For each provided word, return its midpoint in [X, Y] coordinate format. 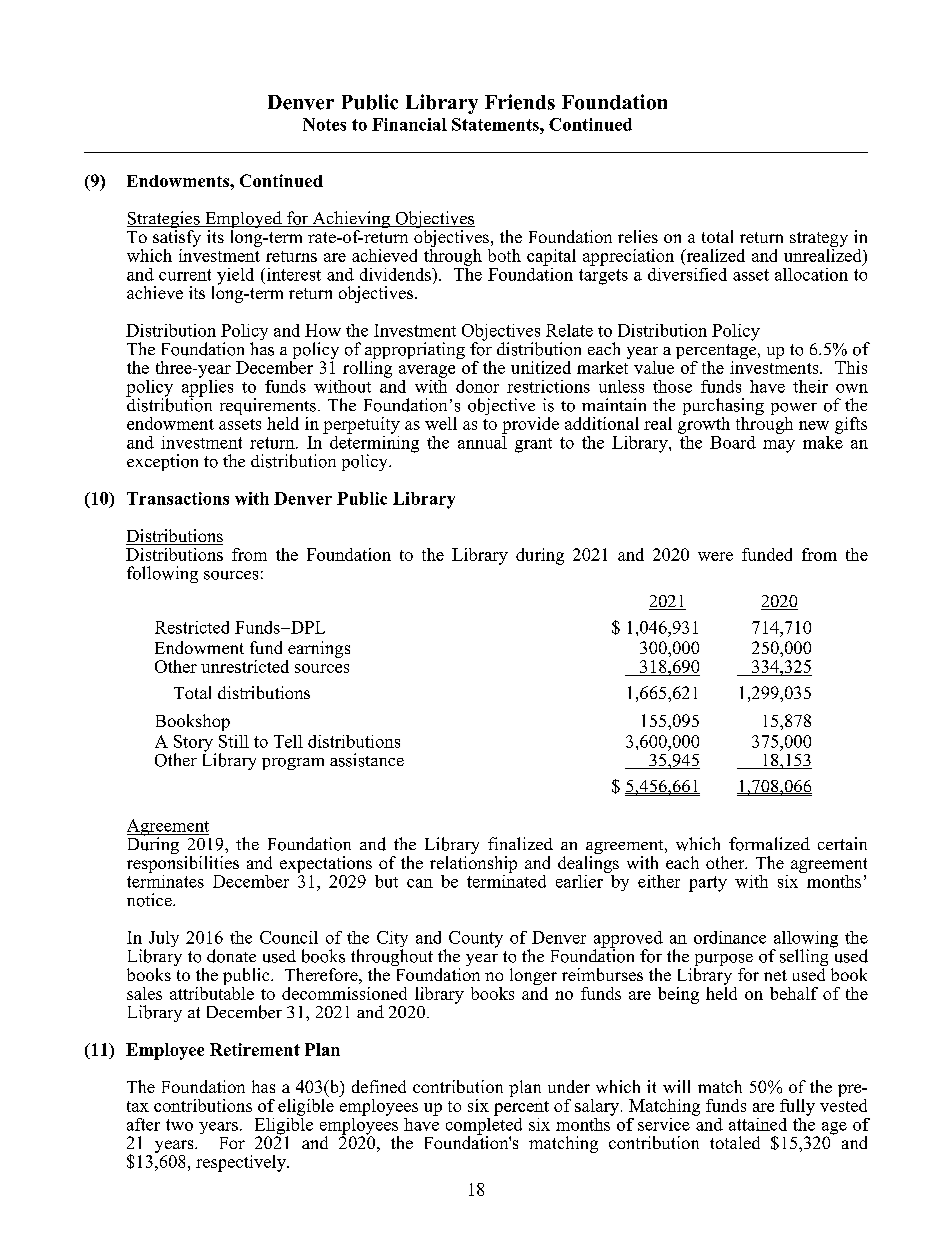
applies [207, 388]
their [810, 386]
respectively [242, 1163]
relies [638, 236]
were [715, 556]
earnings [318, 651]
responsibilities [183, 863]
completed [484, 1126]
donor [477, 386]
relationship [473, 863]
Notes [324, 124]
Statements [496, 124]
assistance [367, 760]
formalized [769, 844]
